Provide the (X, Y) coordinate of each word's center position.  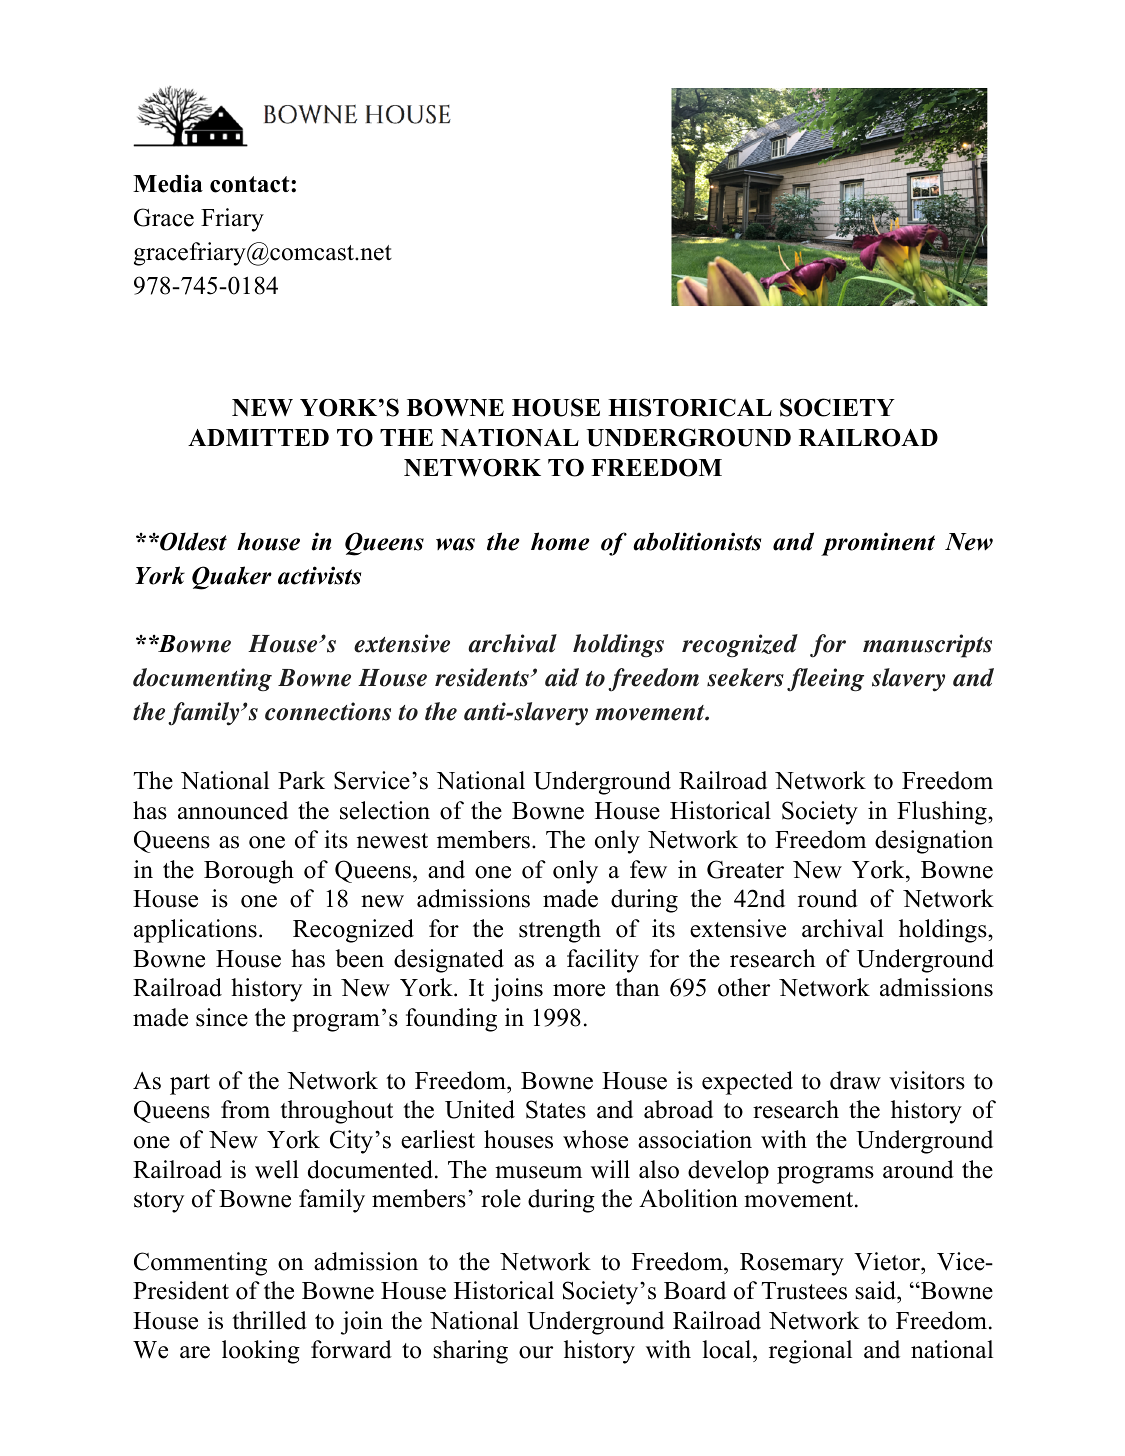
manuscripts (927, 646)
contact (251, 184)
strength (560, 931)
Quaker (232, 578)
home (560, 541)
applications (195, 931)
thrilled (269, 1320)
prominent (878, 544)
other (744, 987)
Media (168, 183)
